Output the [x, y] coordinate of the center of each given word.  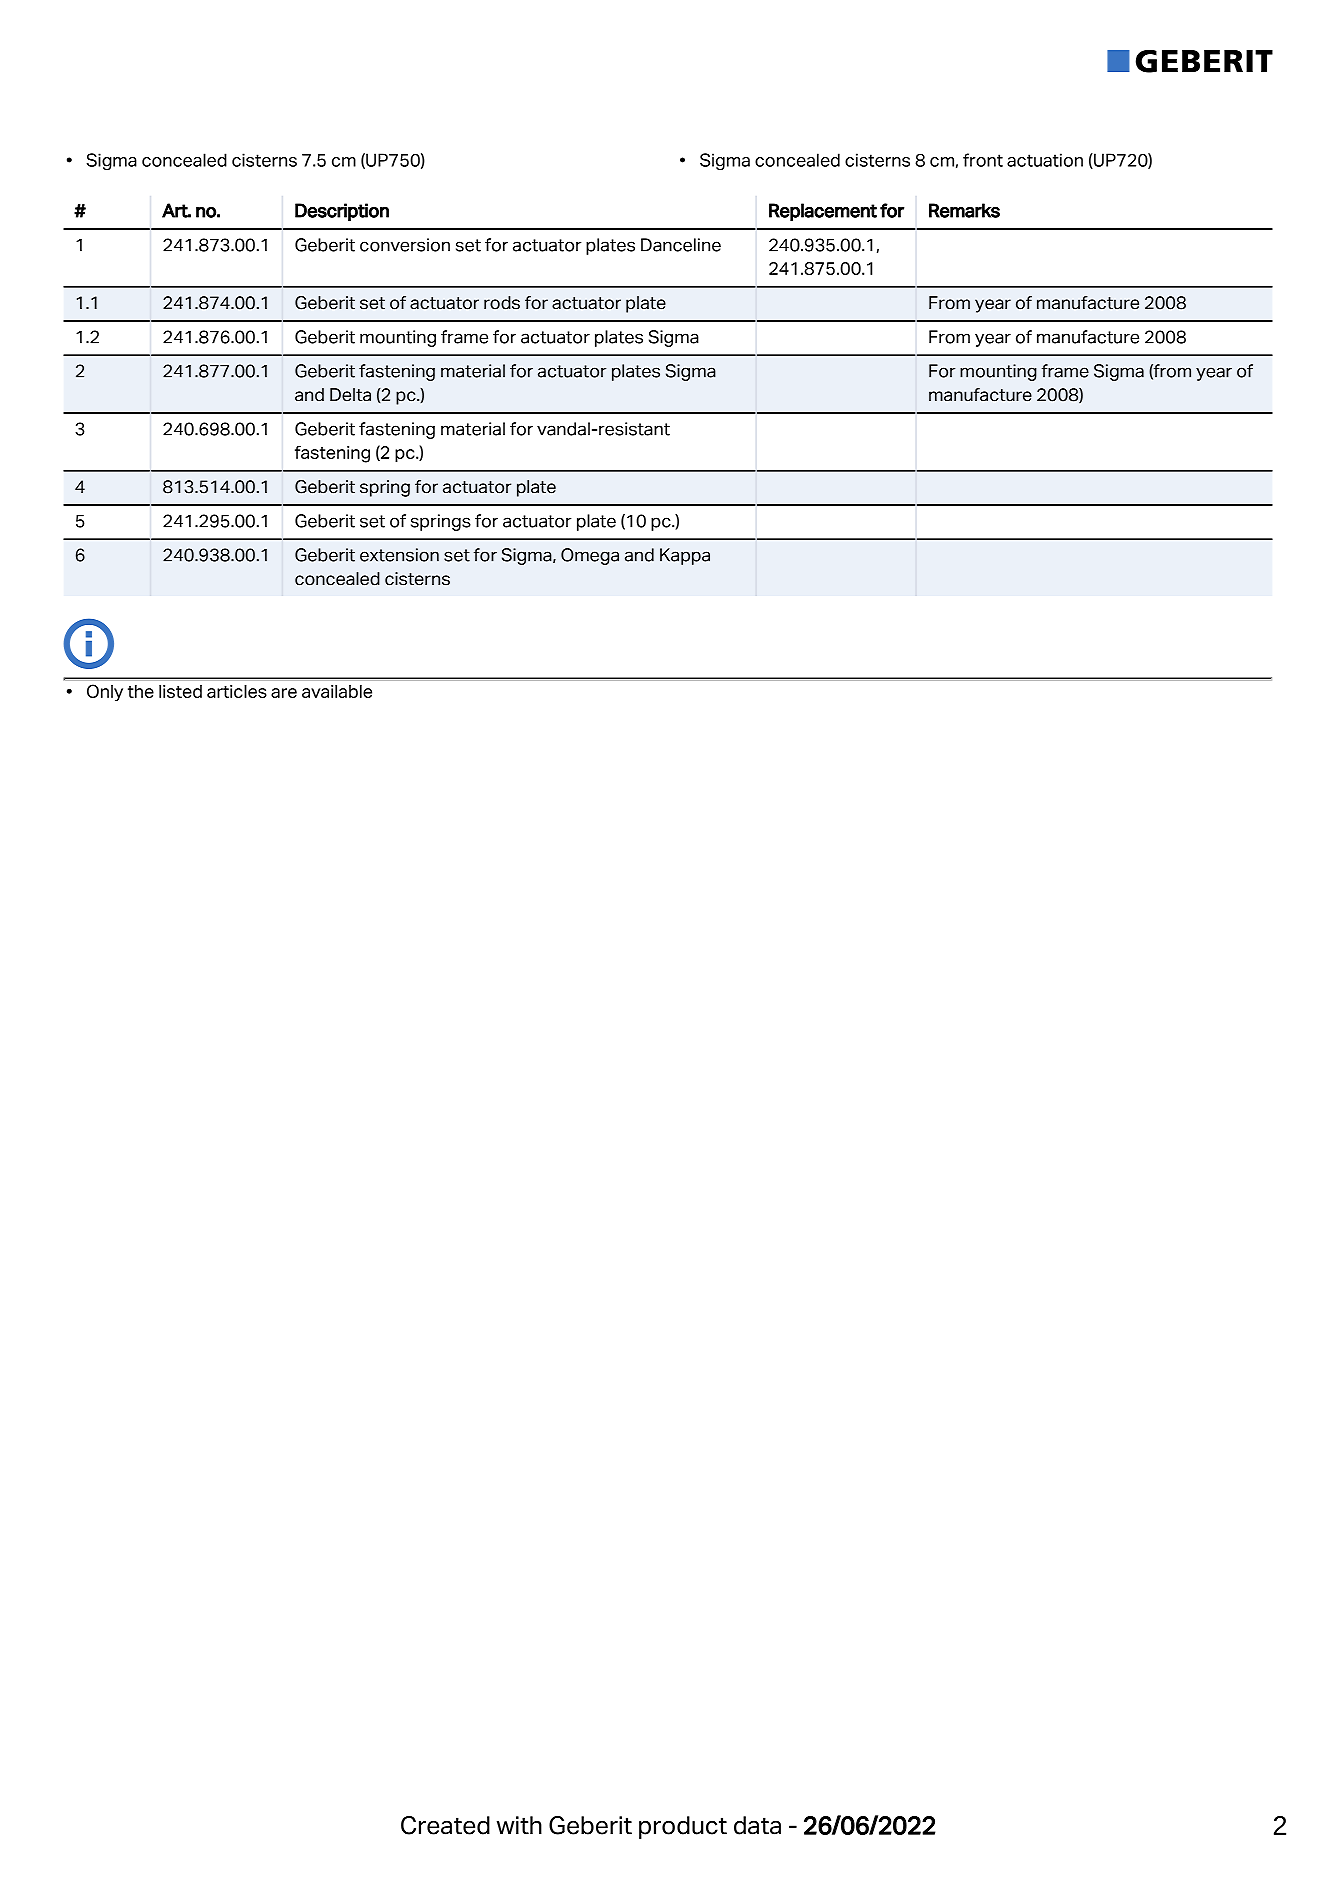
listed [180, 691]
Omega [590, 556]
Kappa [685, 556]
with [519, 1825]
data [757, 1825]
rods [502, 303]
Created [445, 1825]
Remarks [964, 210]
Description [342, 212]
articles [237, 691]
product [683, 1827]
